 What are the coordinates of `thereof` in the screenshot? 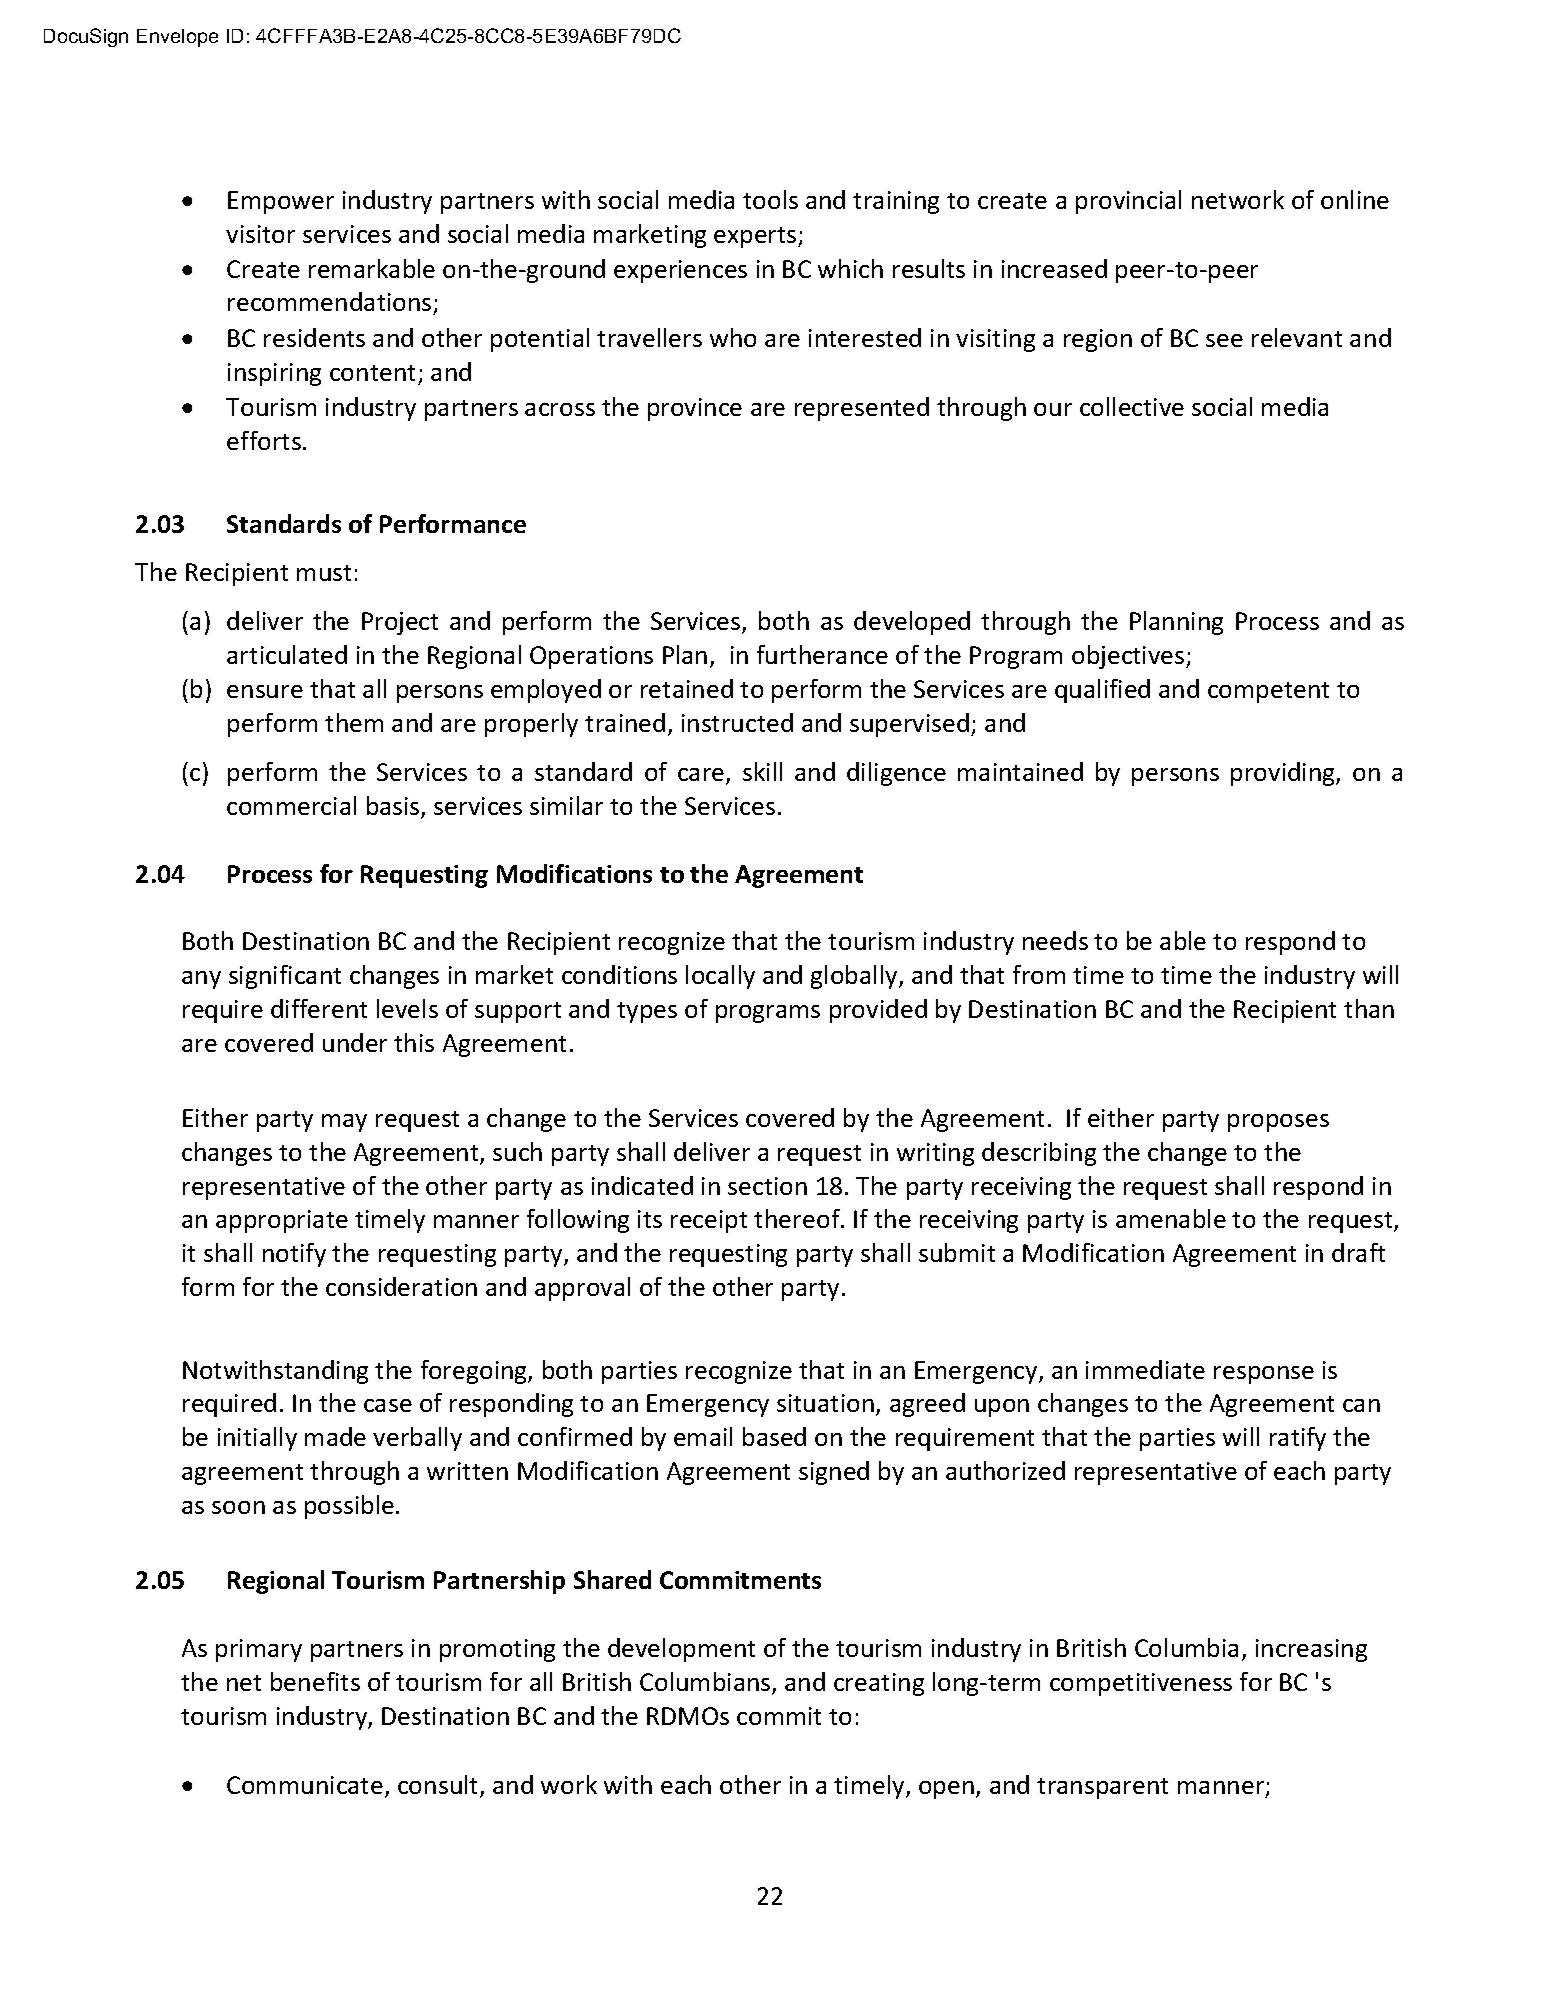 It's located at (798, 1218).
